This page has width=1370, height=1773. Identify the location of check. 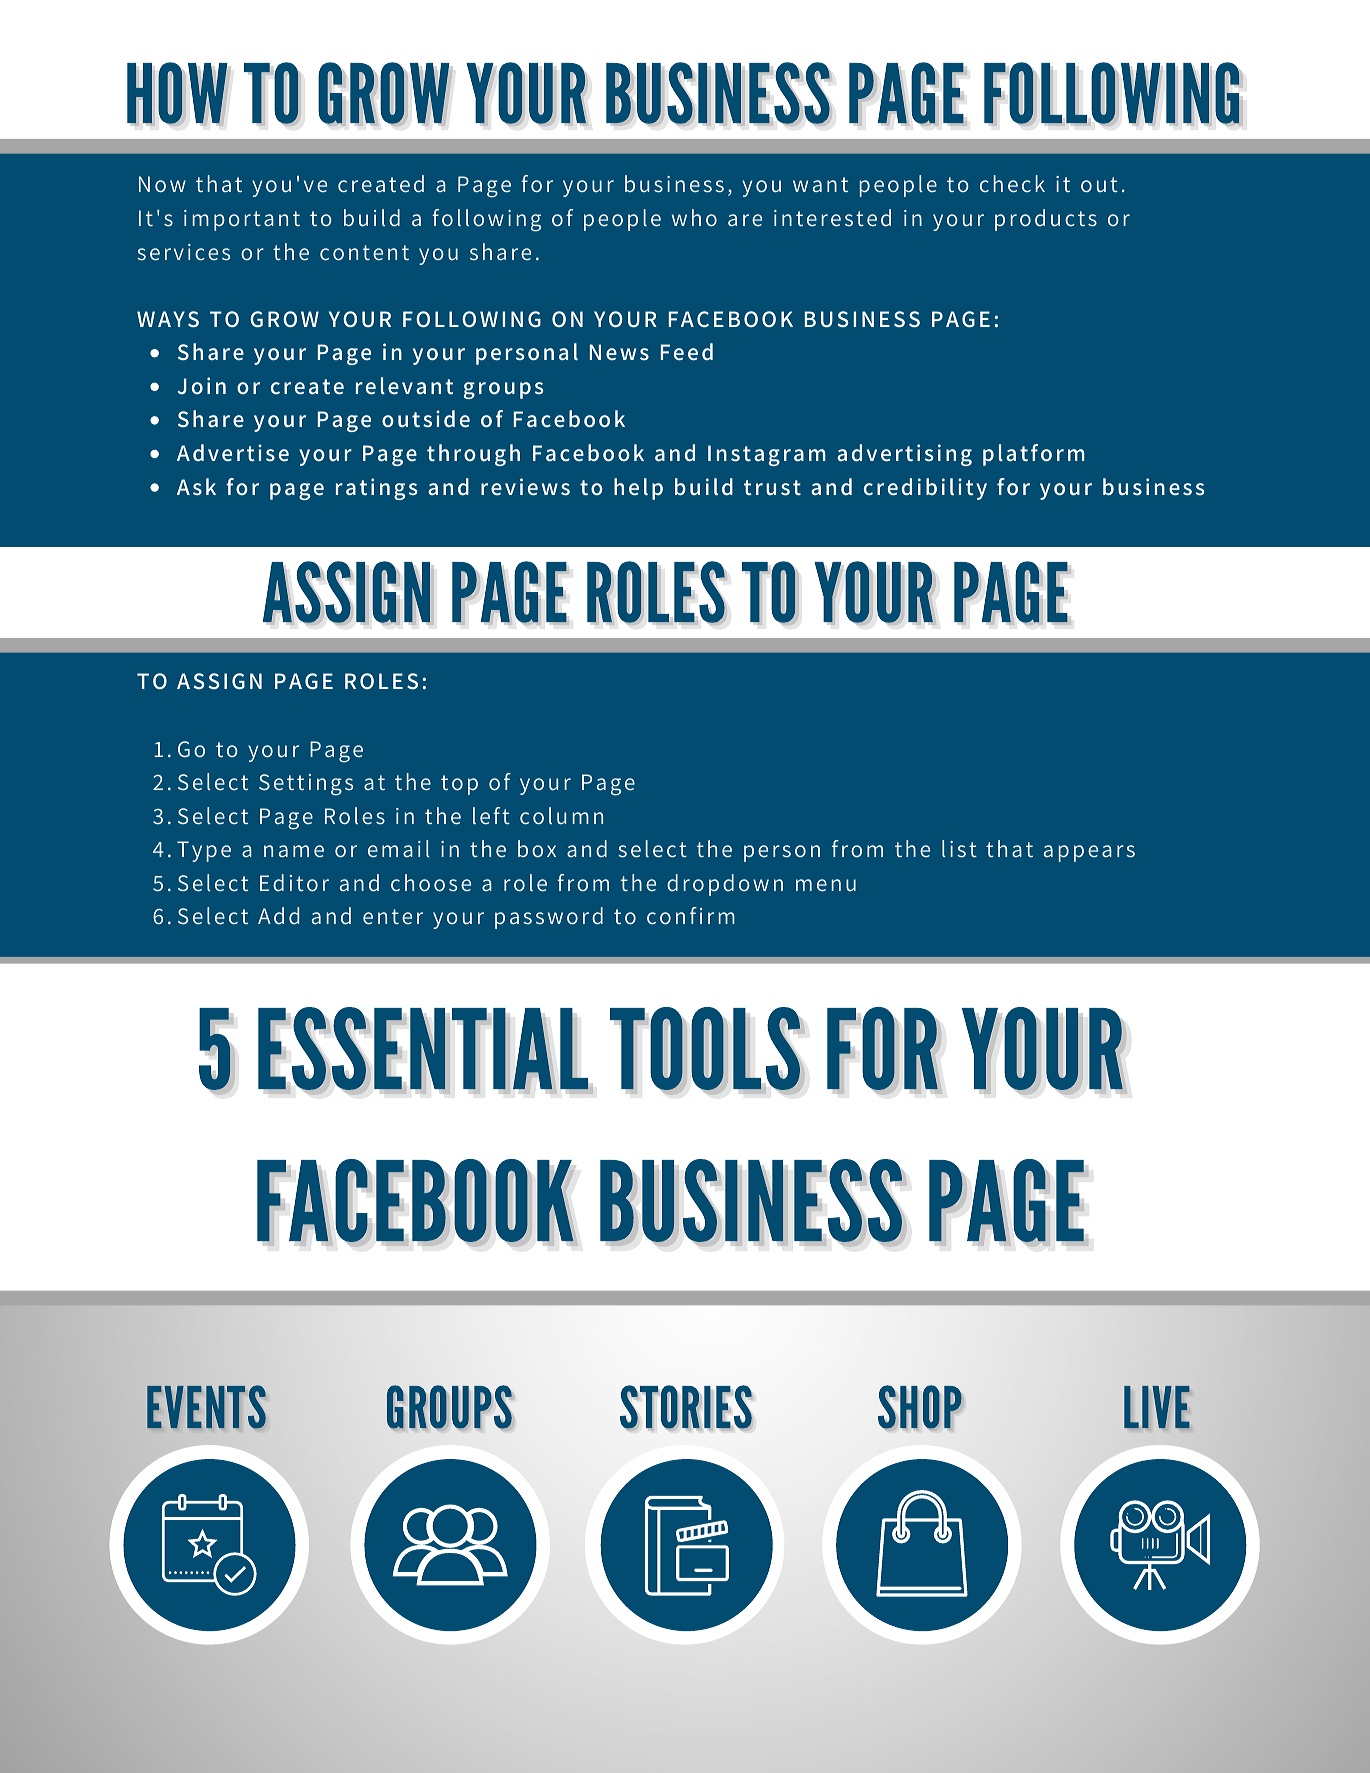
(1012, 184).
